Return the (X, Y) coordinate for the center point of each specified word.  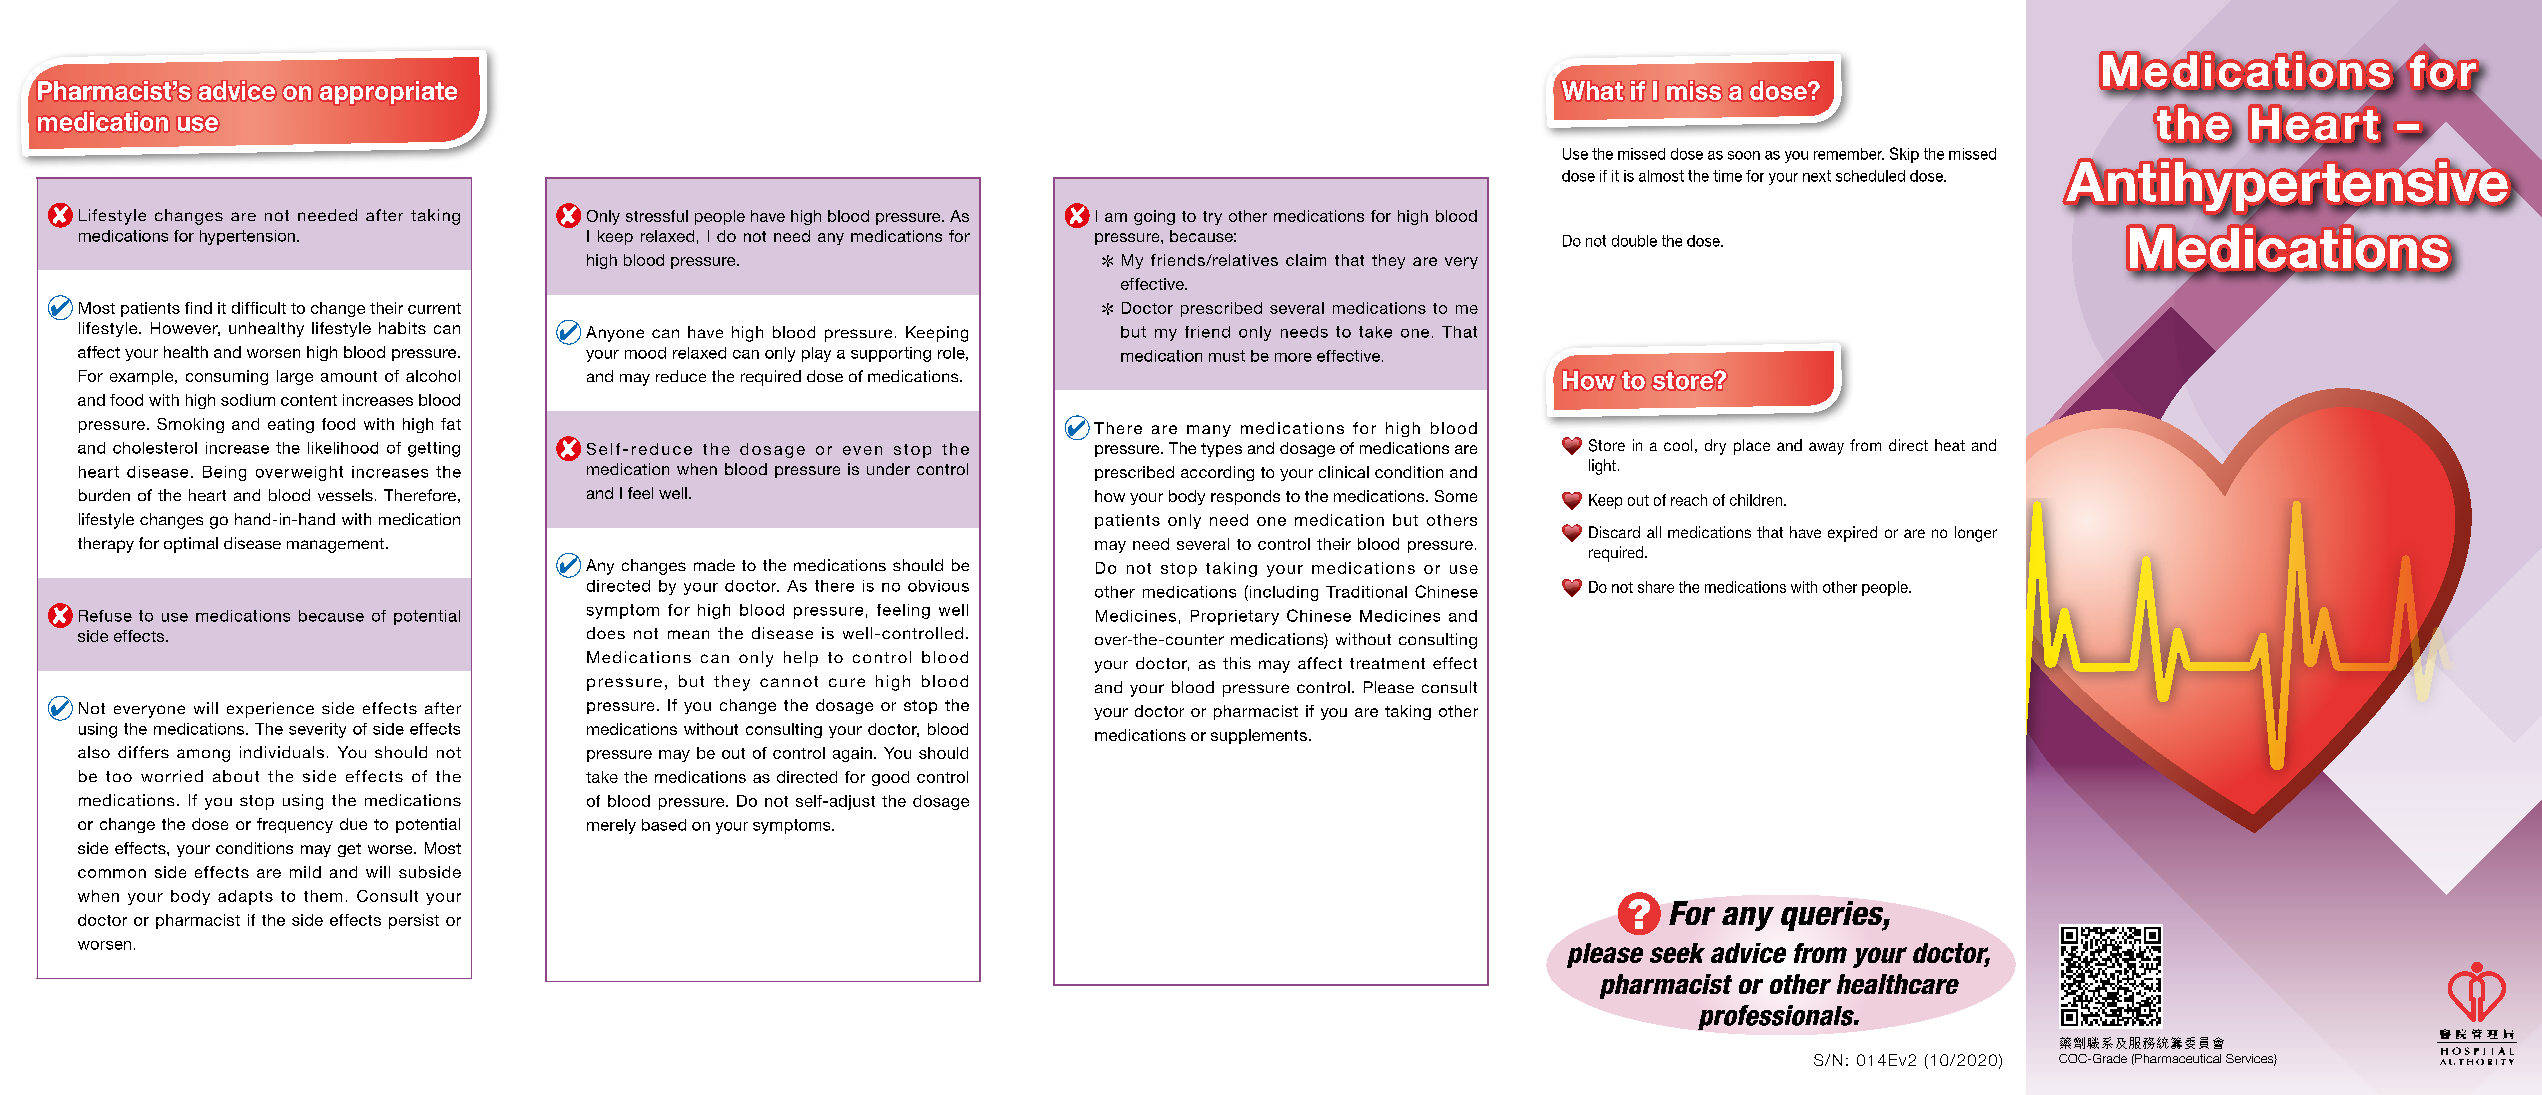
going (1154, 217)
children (1757, 500)
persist (414, 921)
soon (1744, 155)
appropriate (388, 92)
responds (1245, 497)
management (335, 545)
